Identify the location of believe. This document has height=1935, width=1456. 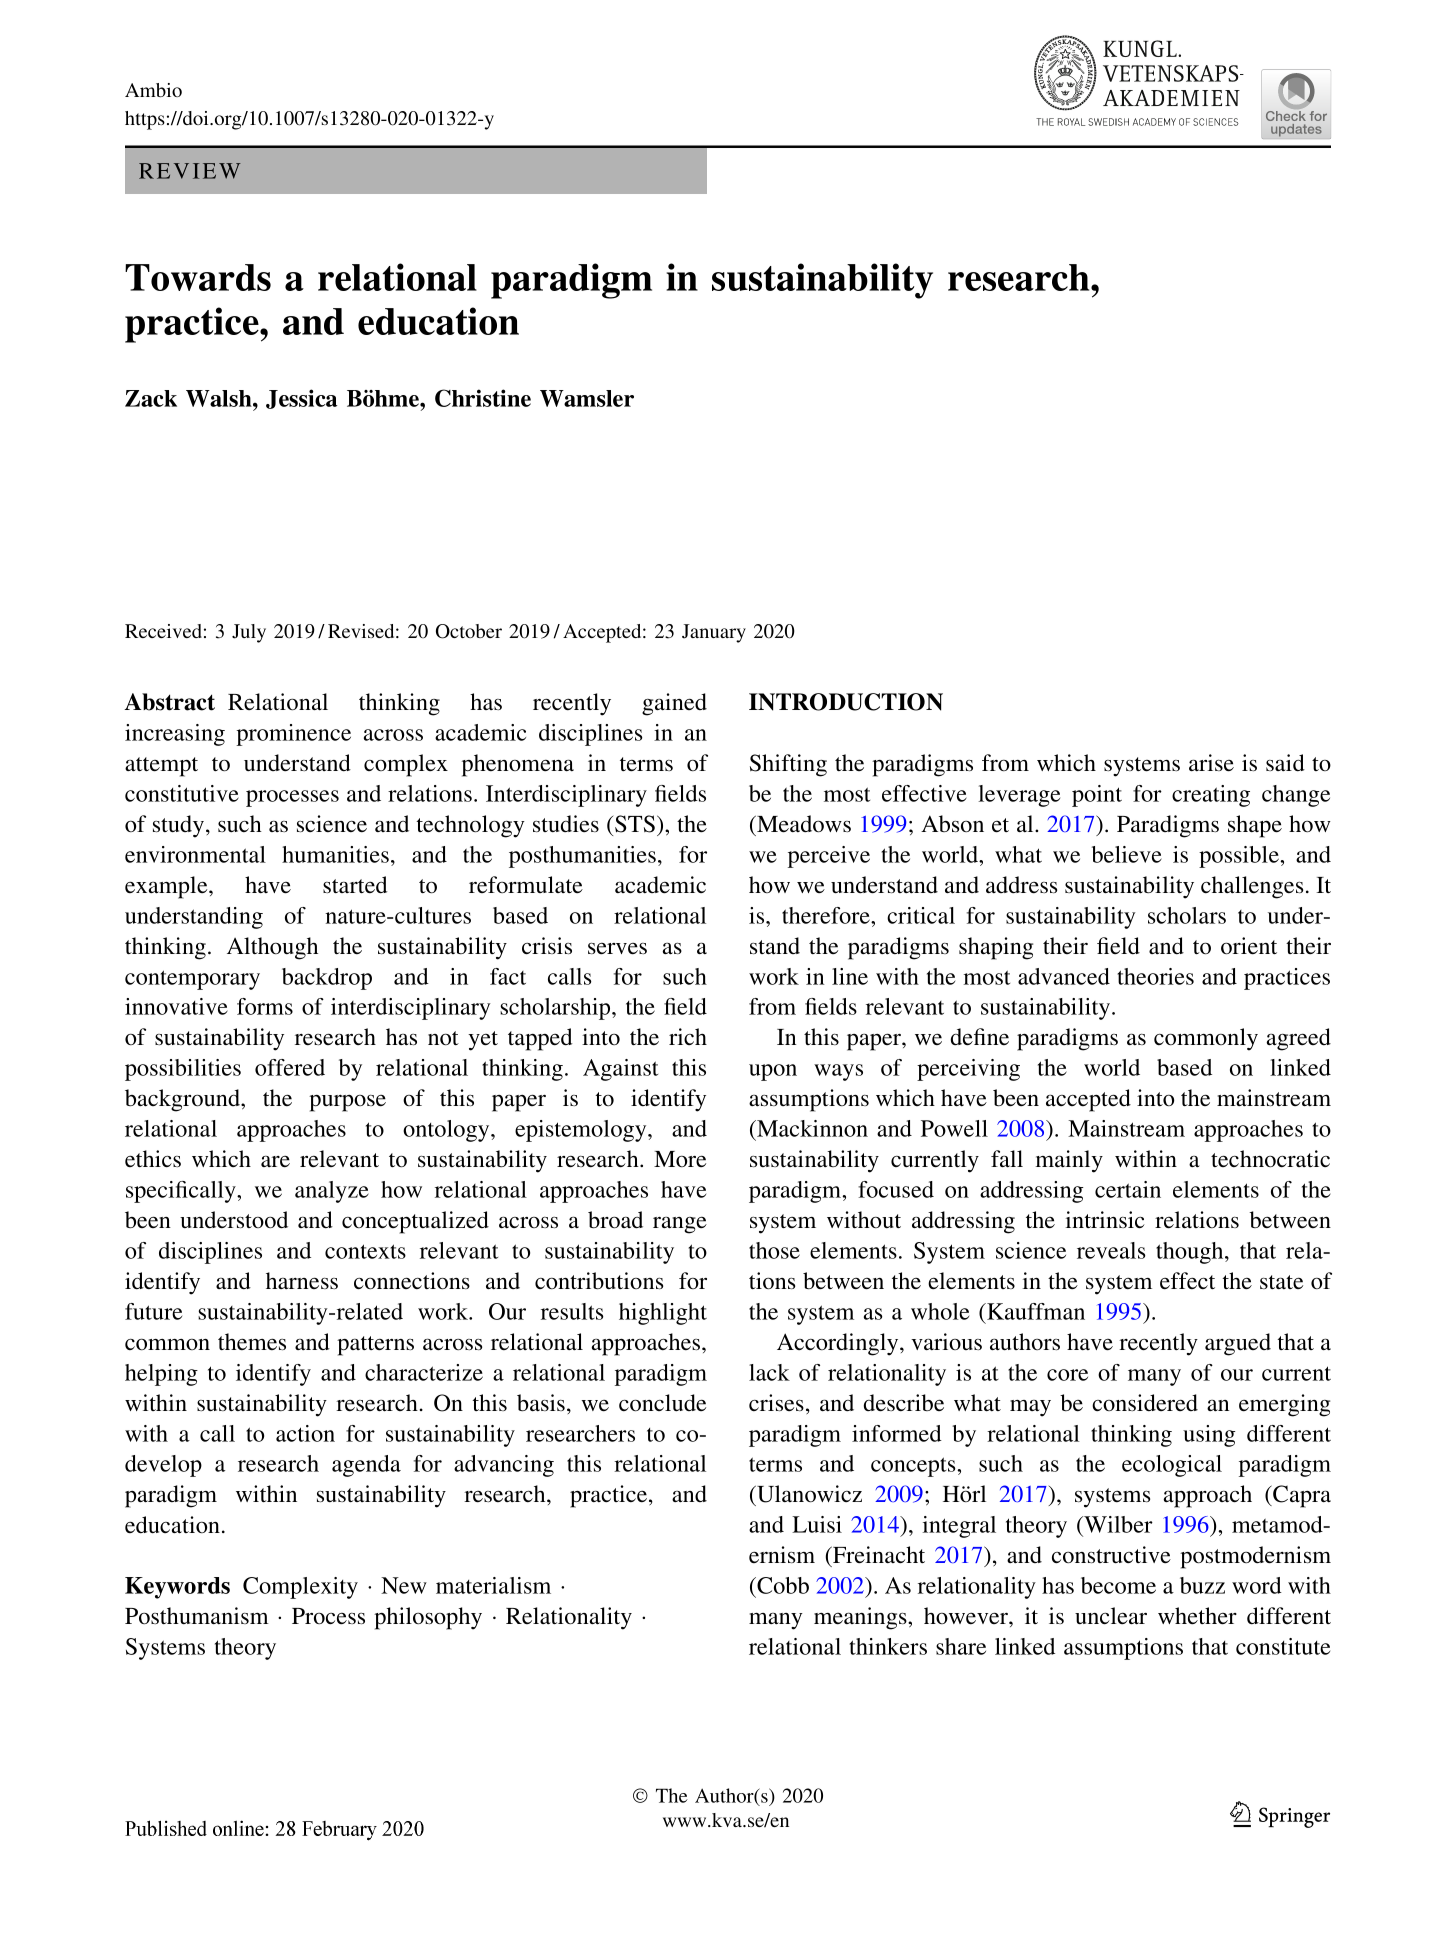
(1127, 854).
